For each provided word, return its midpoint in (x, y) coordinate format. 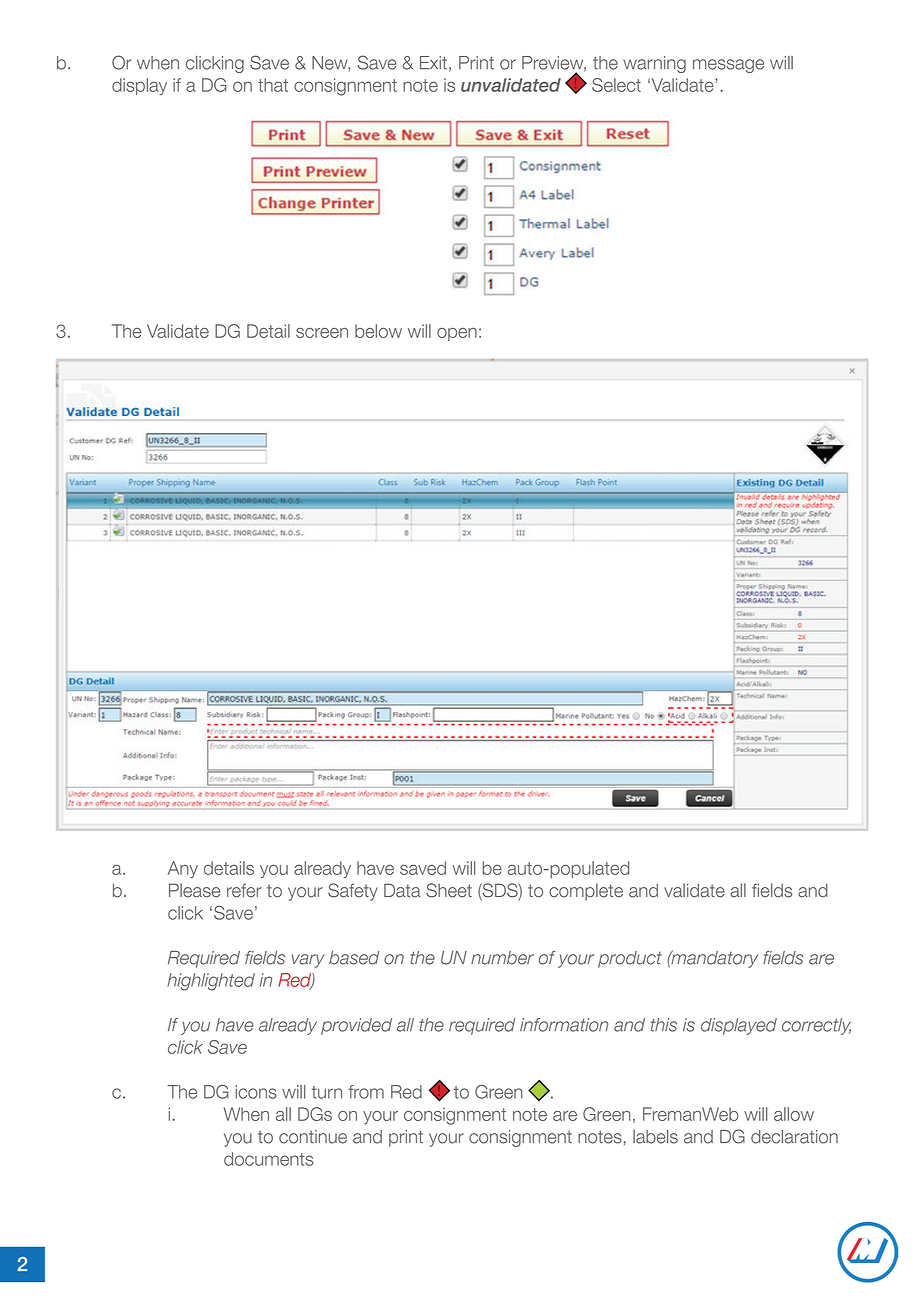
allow (794, 1114)
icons (256, 1092)
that (273, 85)
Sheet (449, 890)
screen (322, 333)
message (728, 66)
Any (183, 869)
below (378, 331)
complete (586, 892)
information (564, 1025)
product (630, 959)
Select (616, 85)
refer (244, 890)
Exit (433, 63)
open (457, 334)
